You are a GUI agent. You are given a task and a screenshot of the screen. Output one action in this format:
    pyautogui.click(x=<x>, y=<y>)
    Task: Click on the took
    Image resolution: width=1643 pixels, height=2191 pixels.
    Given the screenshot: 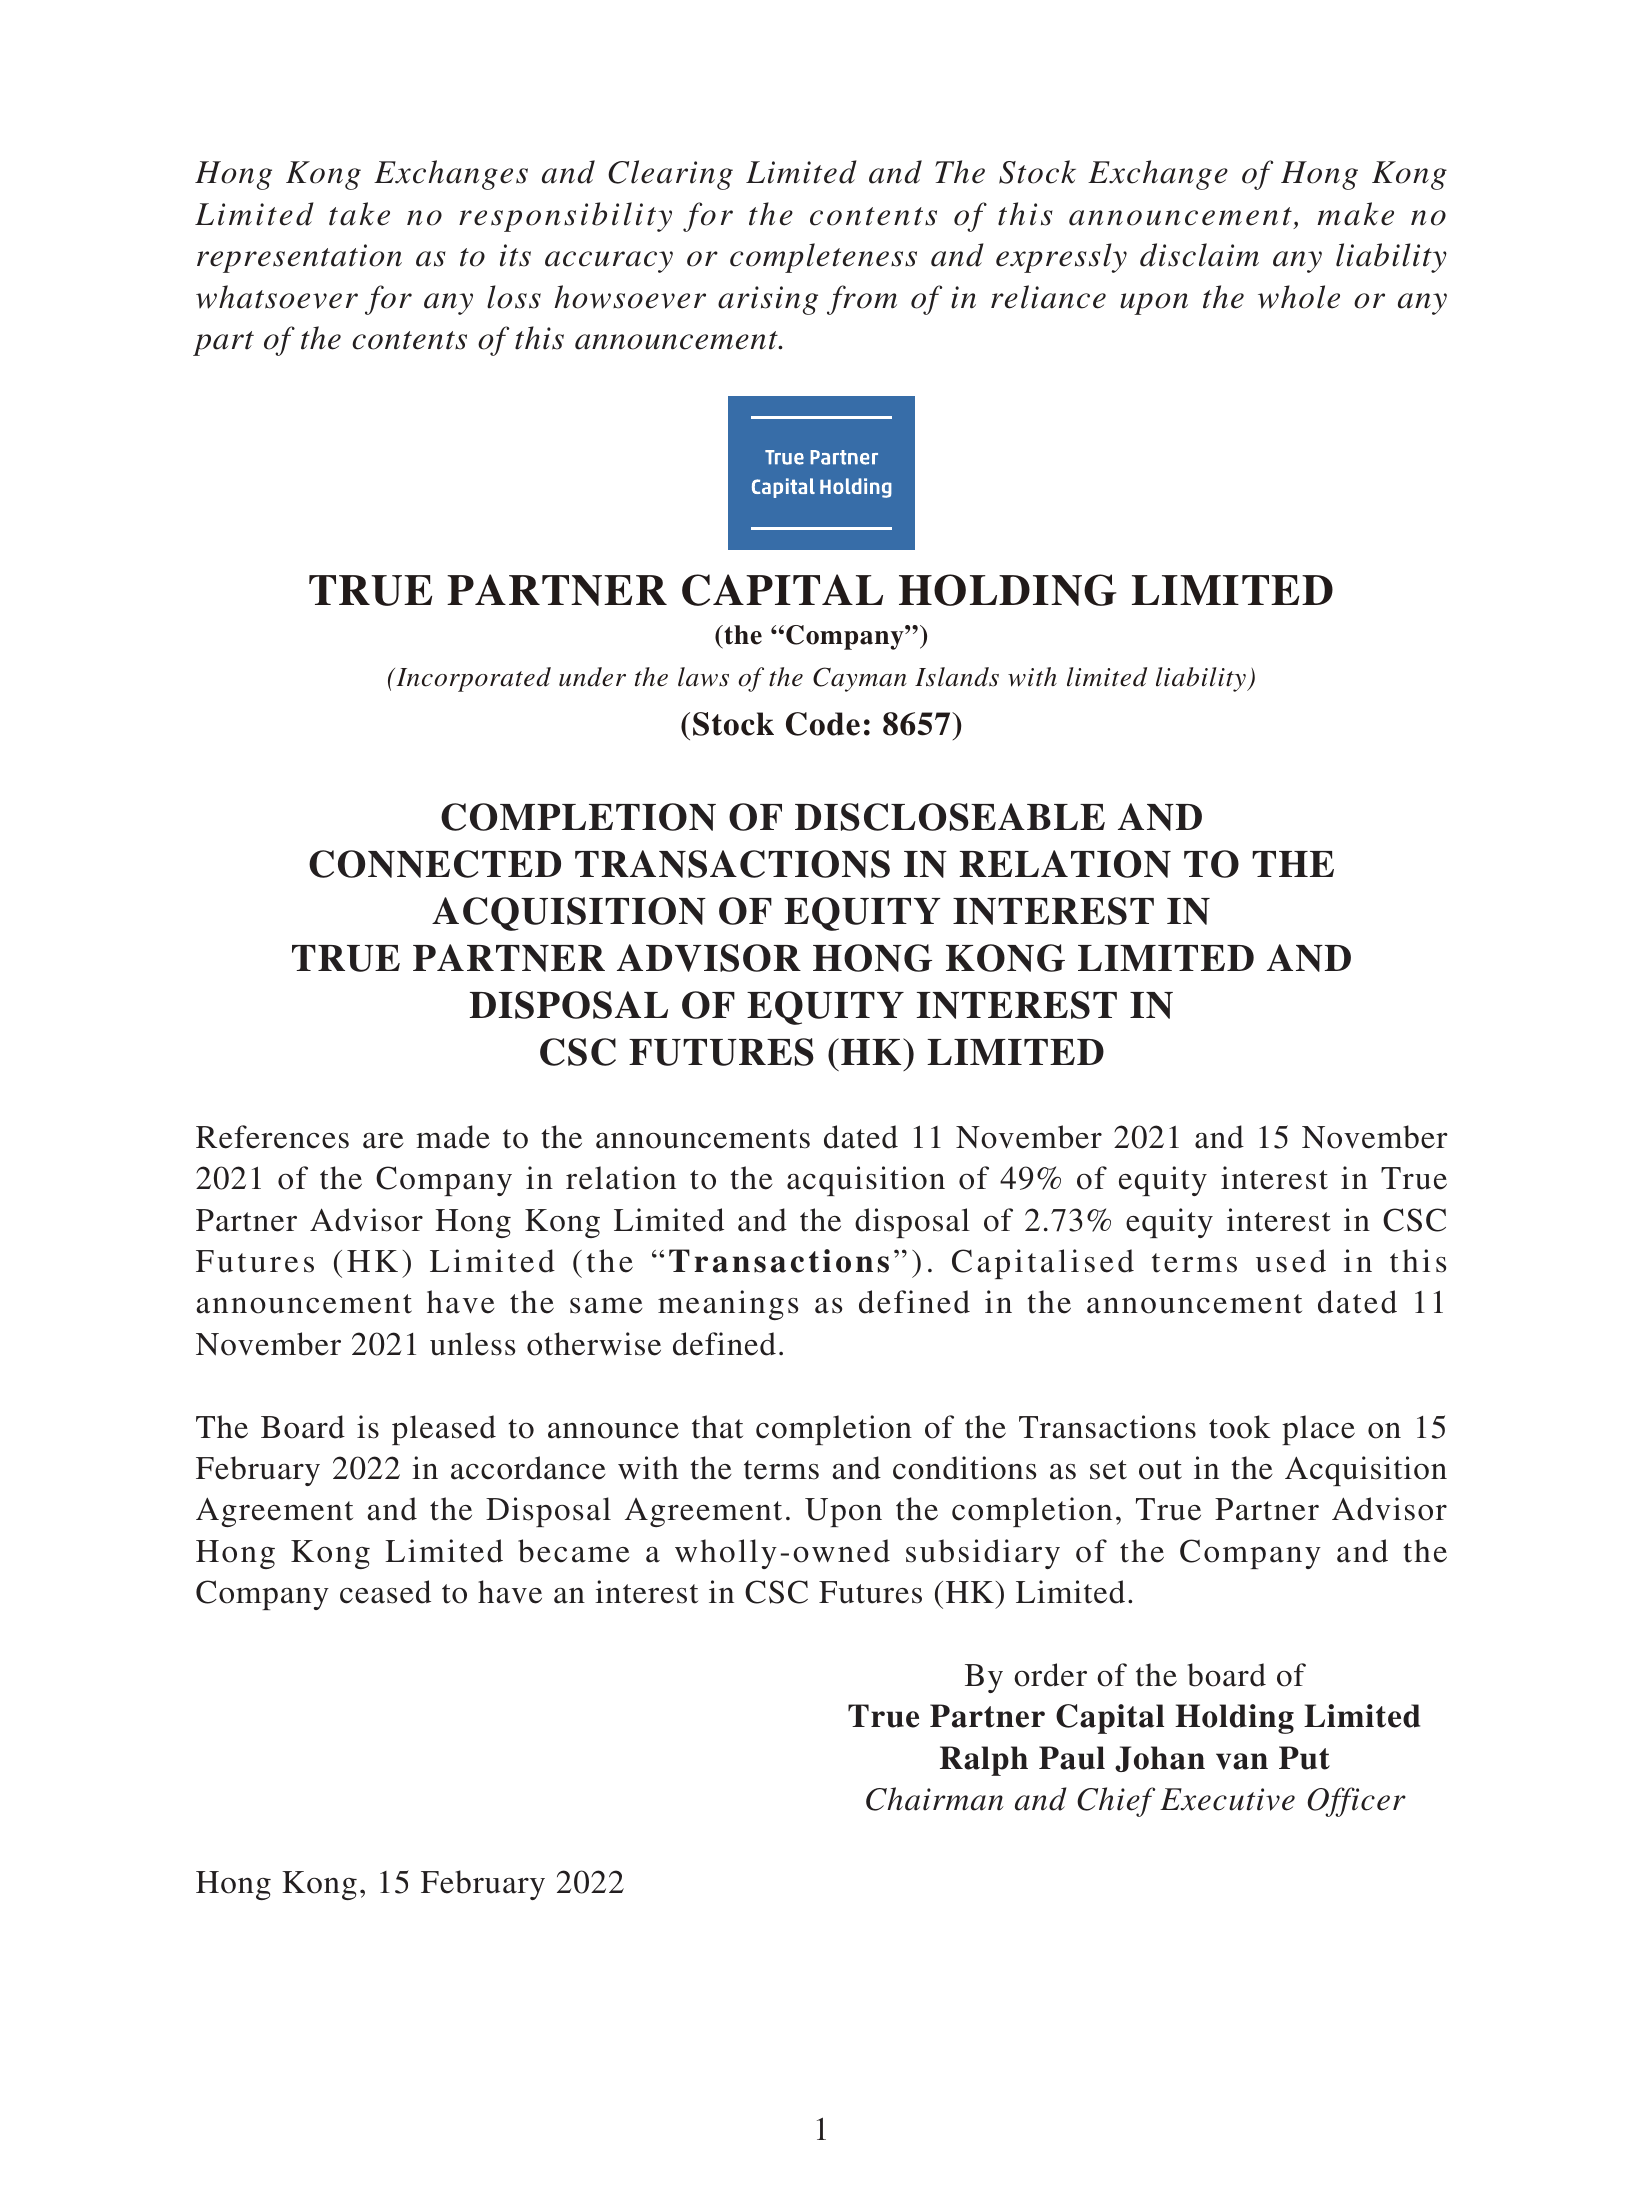 What is the action you would take?
    pyautogui.click(x=1240, y=1427)
